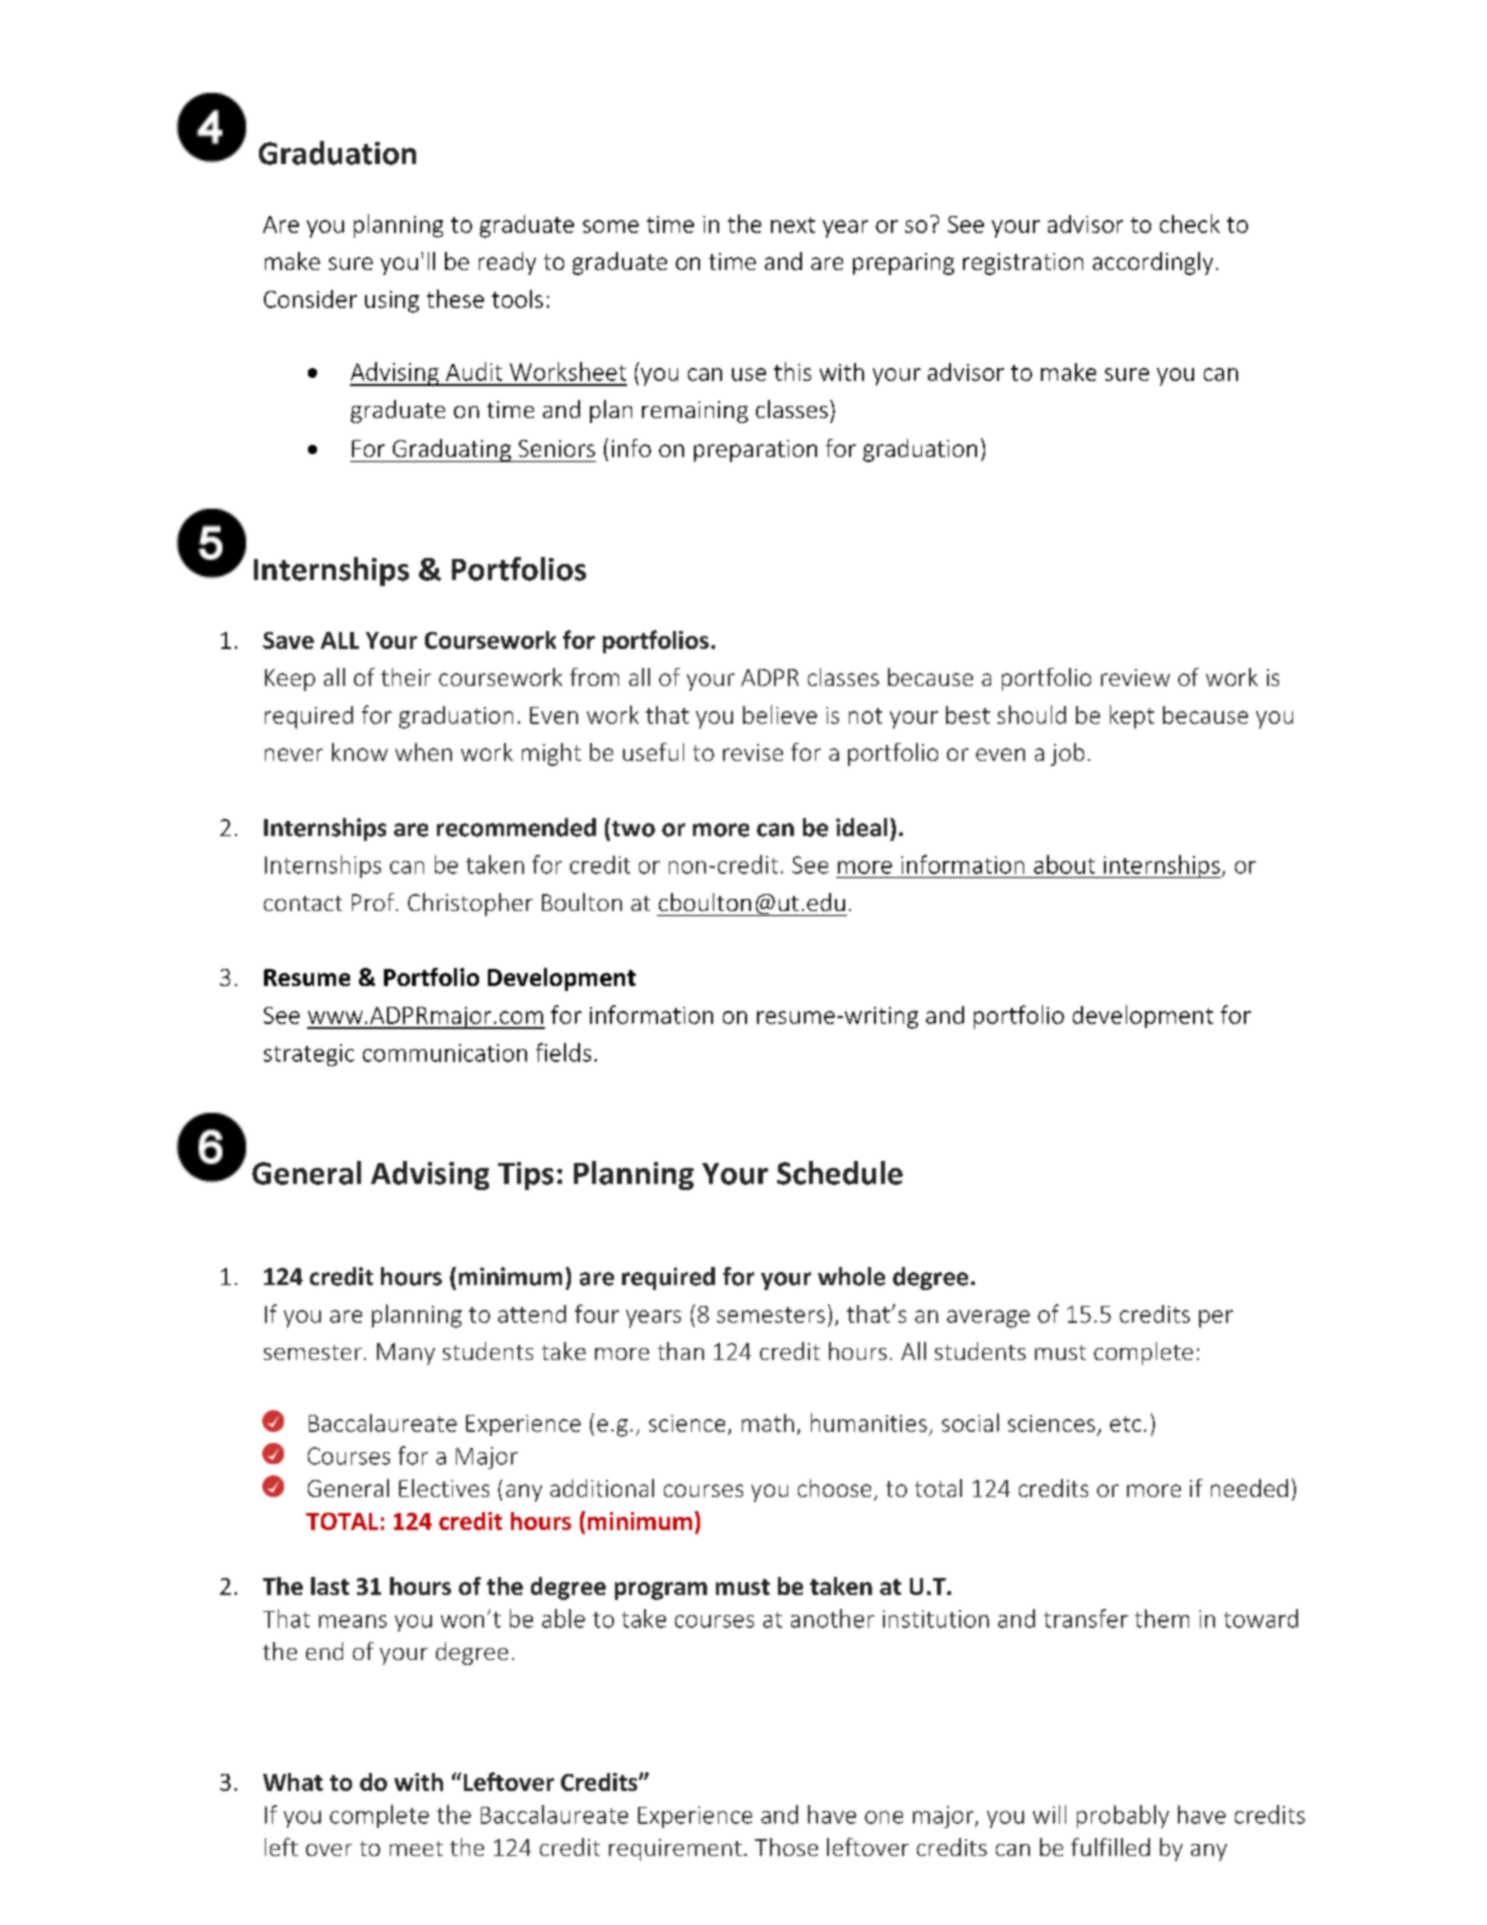 Image resolution: width=1487 pixels, height=1925 pixels. What do you see at coordinates (768, 1423) in the page?
I see `math` at bounding box center [768, 1423].
